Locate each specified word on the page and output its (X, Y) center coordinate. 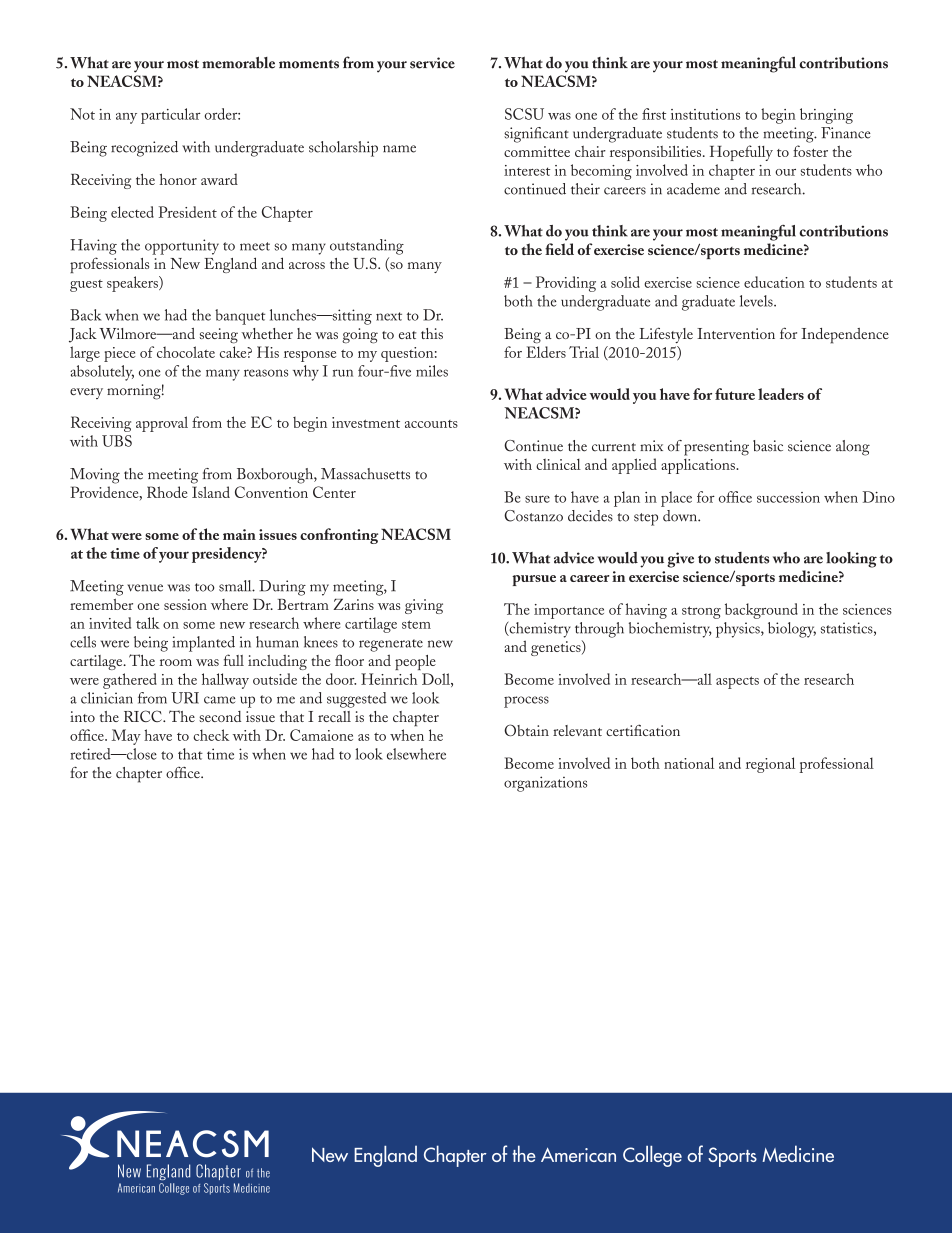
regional (770, 765)
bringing (826, 116)
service (432, 63)
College (652, 1156)
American (578, 1154)
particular (171, 116)
